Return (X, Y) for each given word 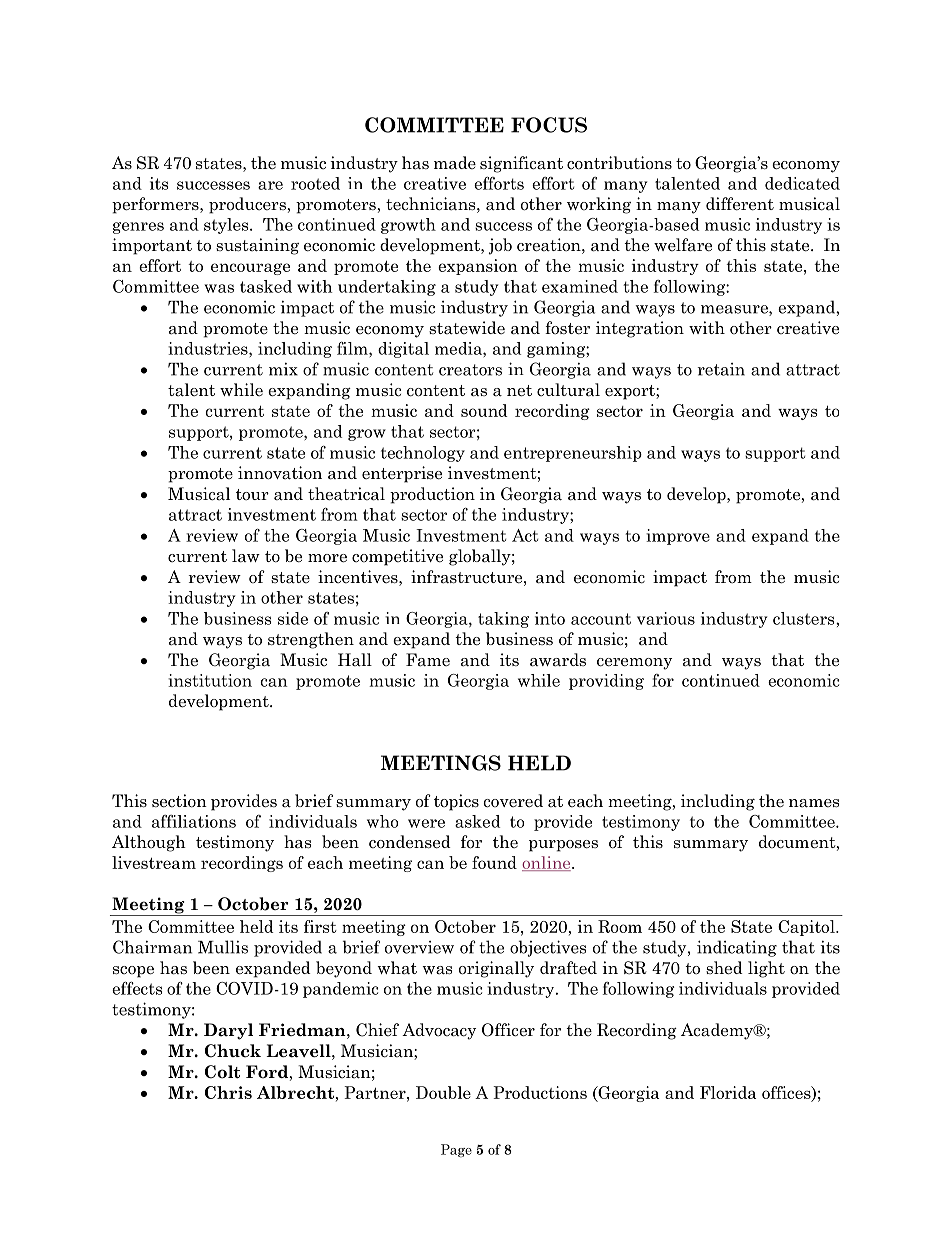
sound (484, 410)
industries (209, 348)
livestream (154, 862)
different (740, 204)
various (666, 618)
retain (721, 369)
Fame (428, 660)
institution (210, 680)
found (494, 862)
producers (248, 205)
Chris (228, 1092)
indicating (737, 948)
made (455, 163)
